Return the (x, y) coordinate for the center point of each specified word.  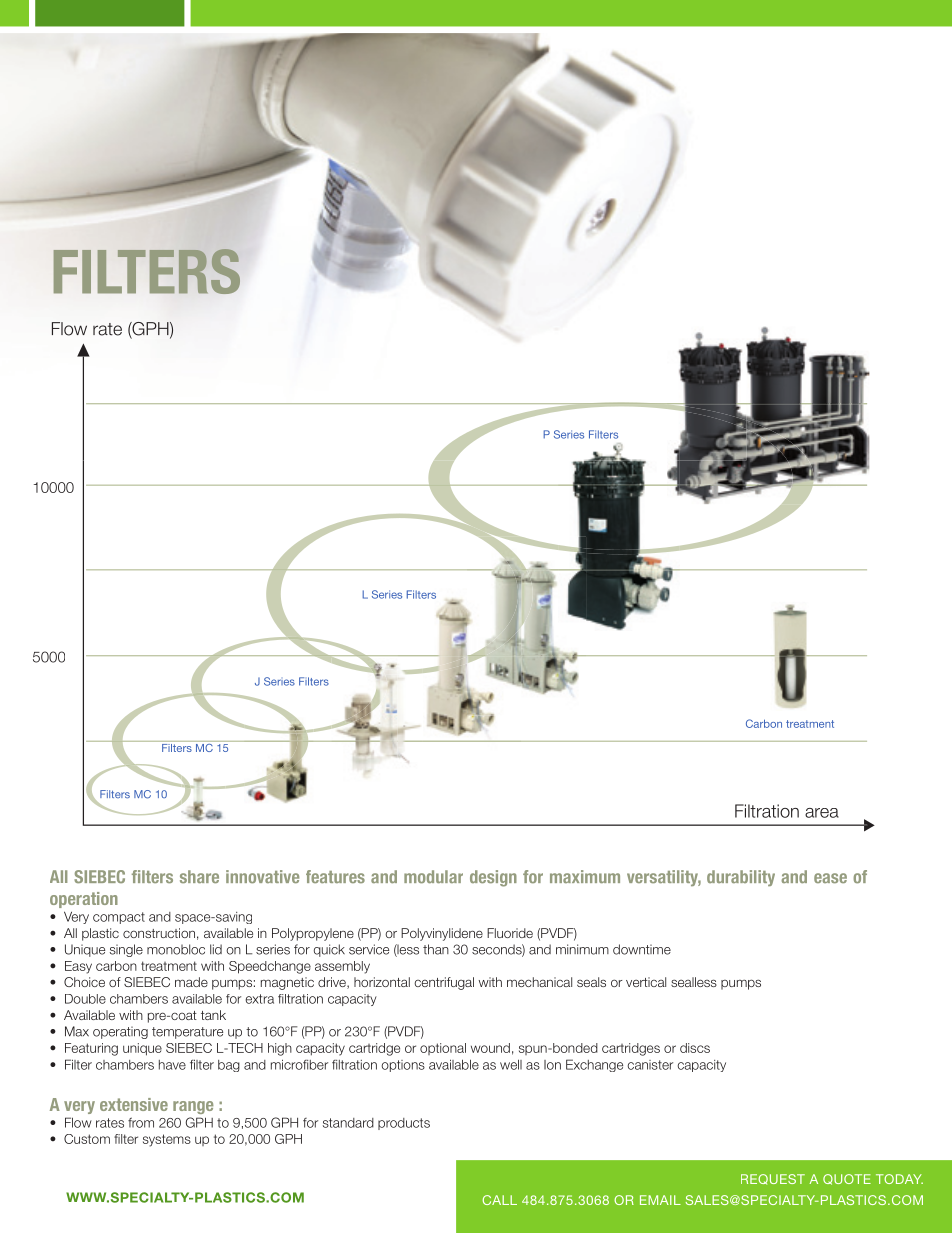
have (172, 1065)
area (822, 813)
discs (695, 1048)
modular (433, 876)
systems (167, 1140)
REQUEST (773, 1179)
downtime (642, 949)
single (126, 950)
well (511, 1064)
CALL (500, 1200)
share (199, 876)
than (436, 949)
